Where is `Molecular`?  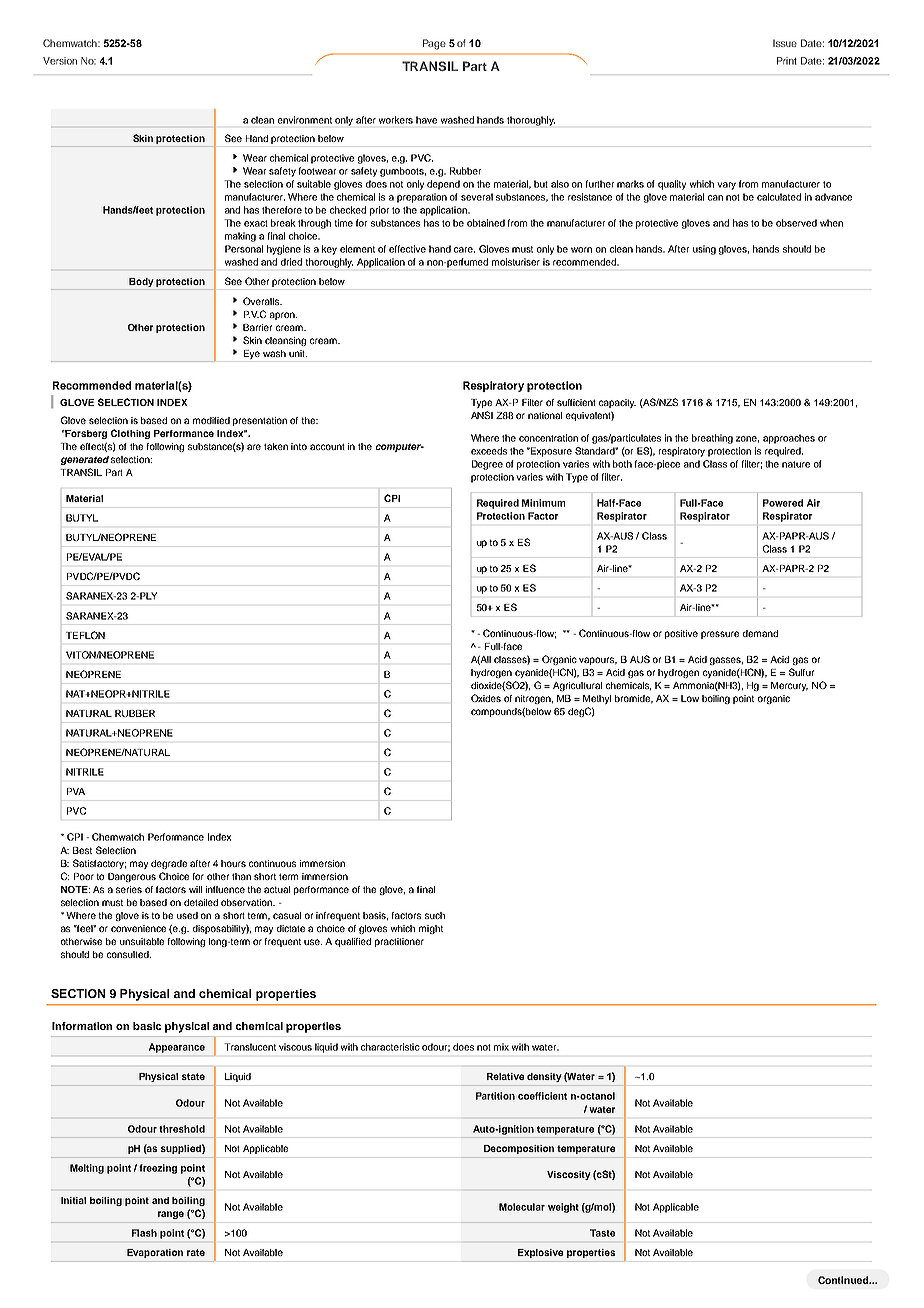 Molecular is located at coordinates (522, 1207).
